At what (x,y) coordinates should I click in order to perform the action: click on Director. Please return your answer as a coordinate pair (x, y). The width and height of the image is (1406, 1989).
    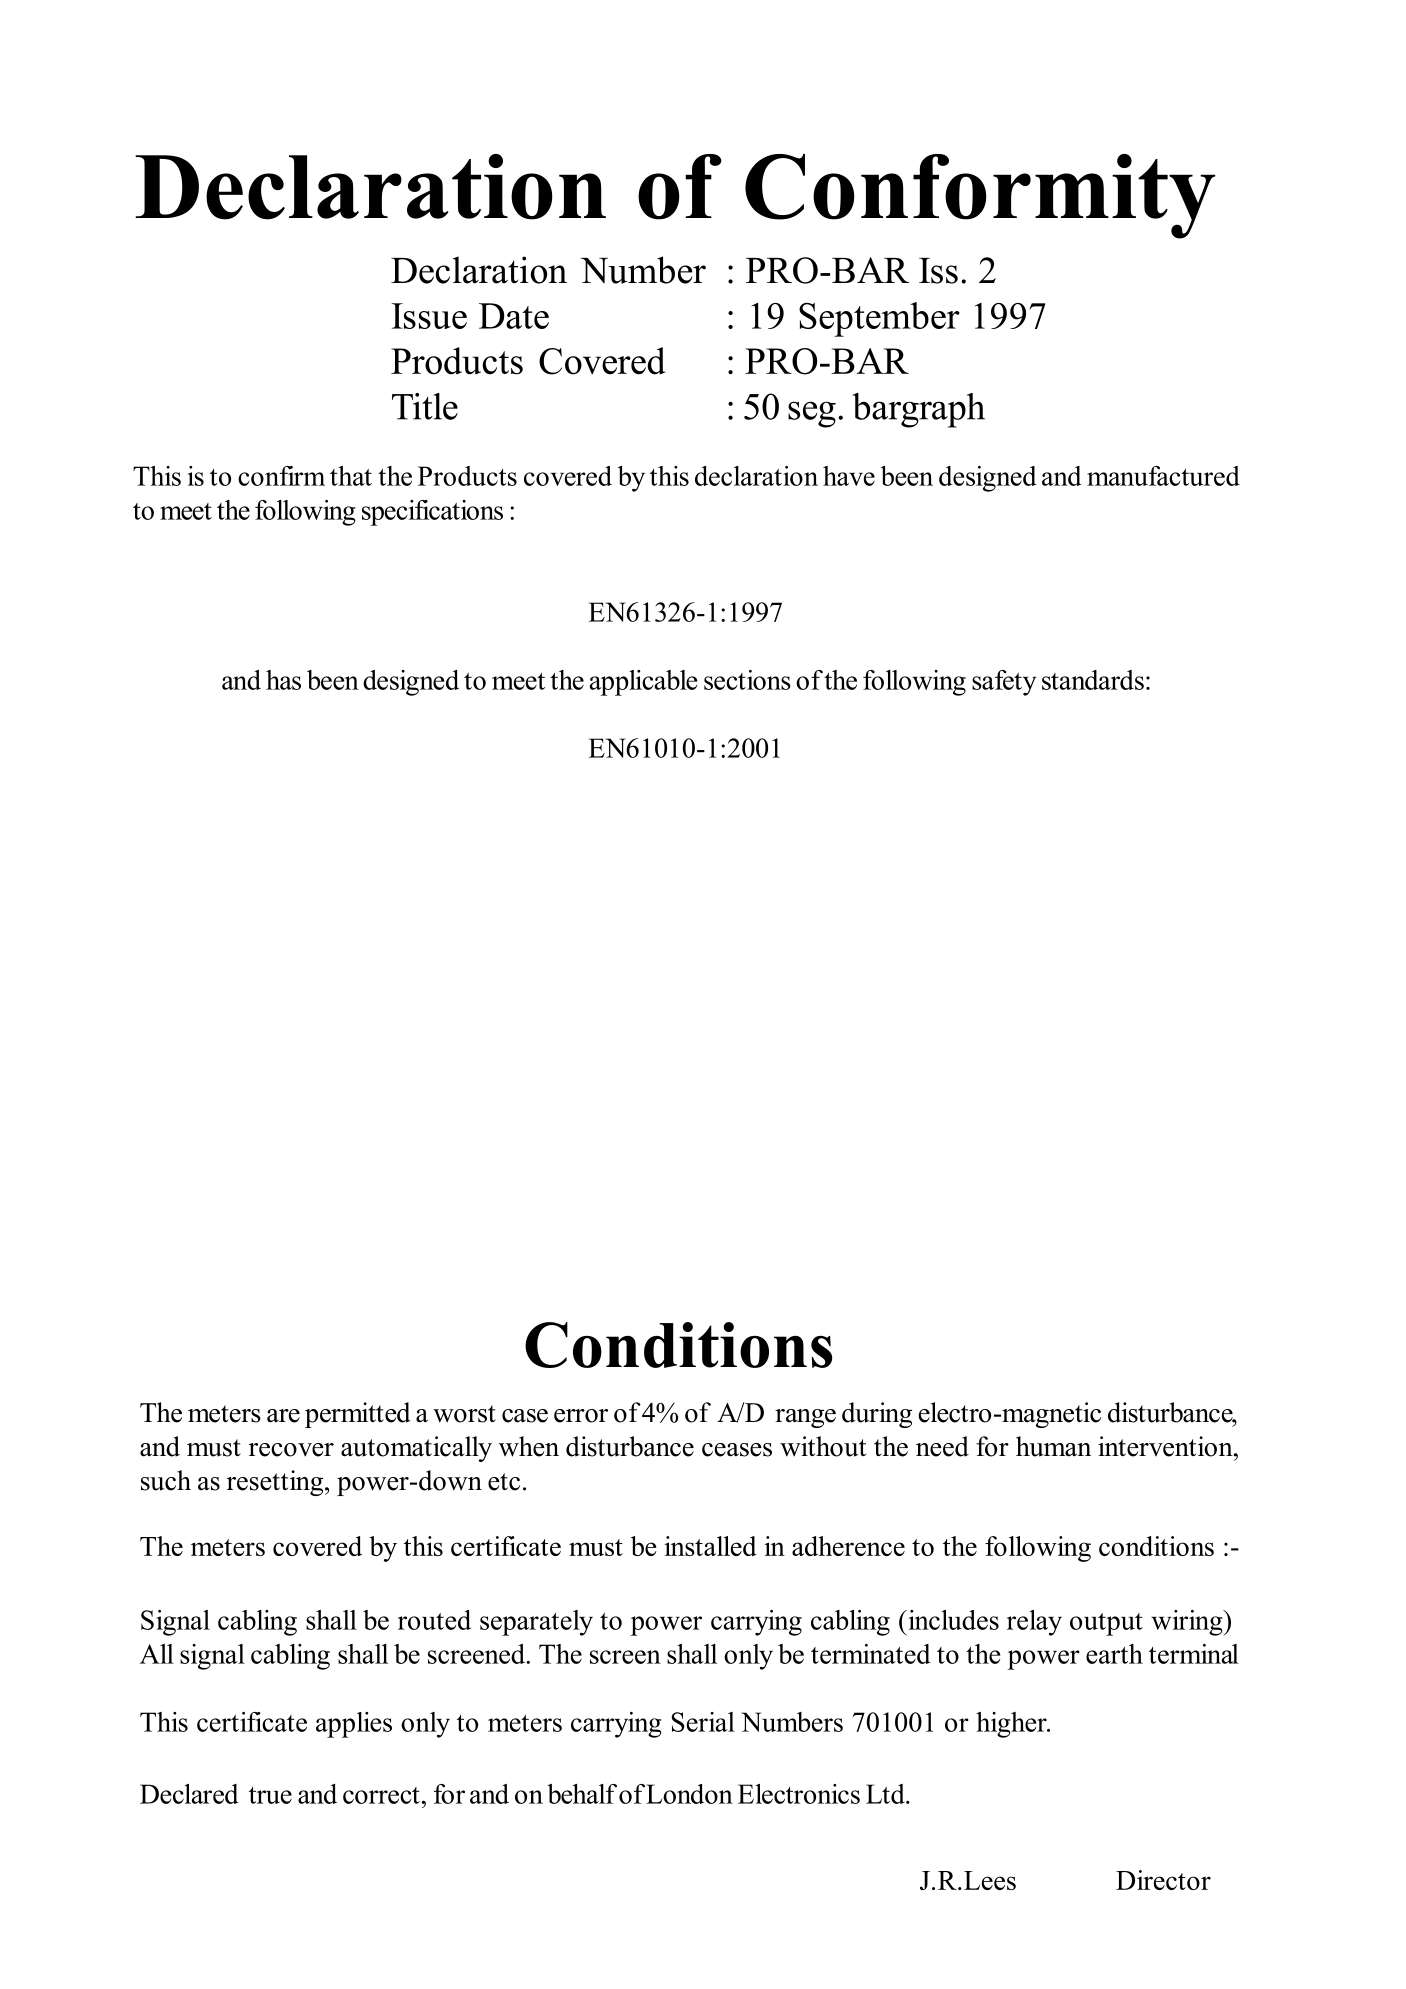
    Looking at the image, I should click on (1163, 1880).
